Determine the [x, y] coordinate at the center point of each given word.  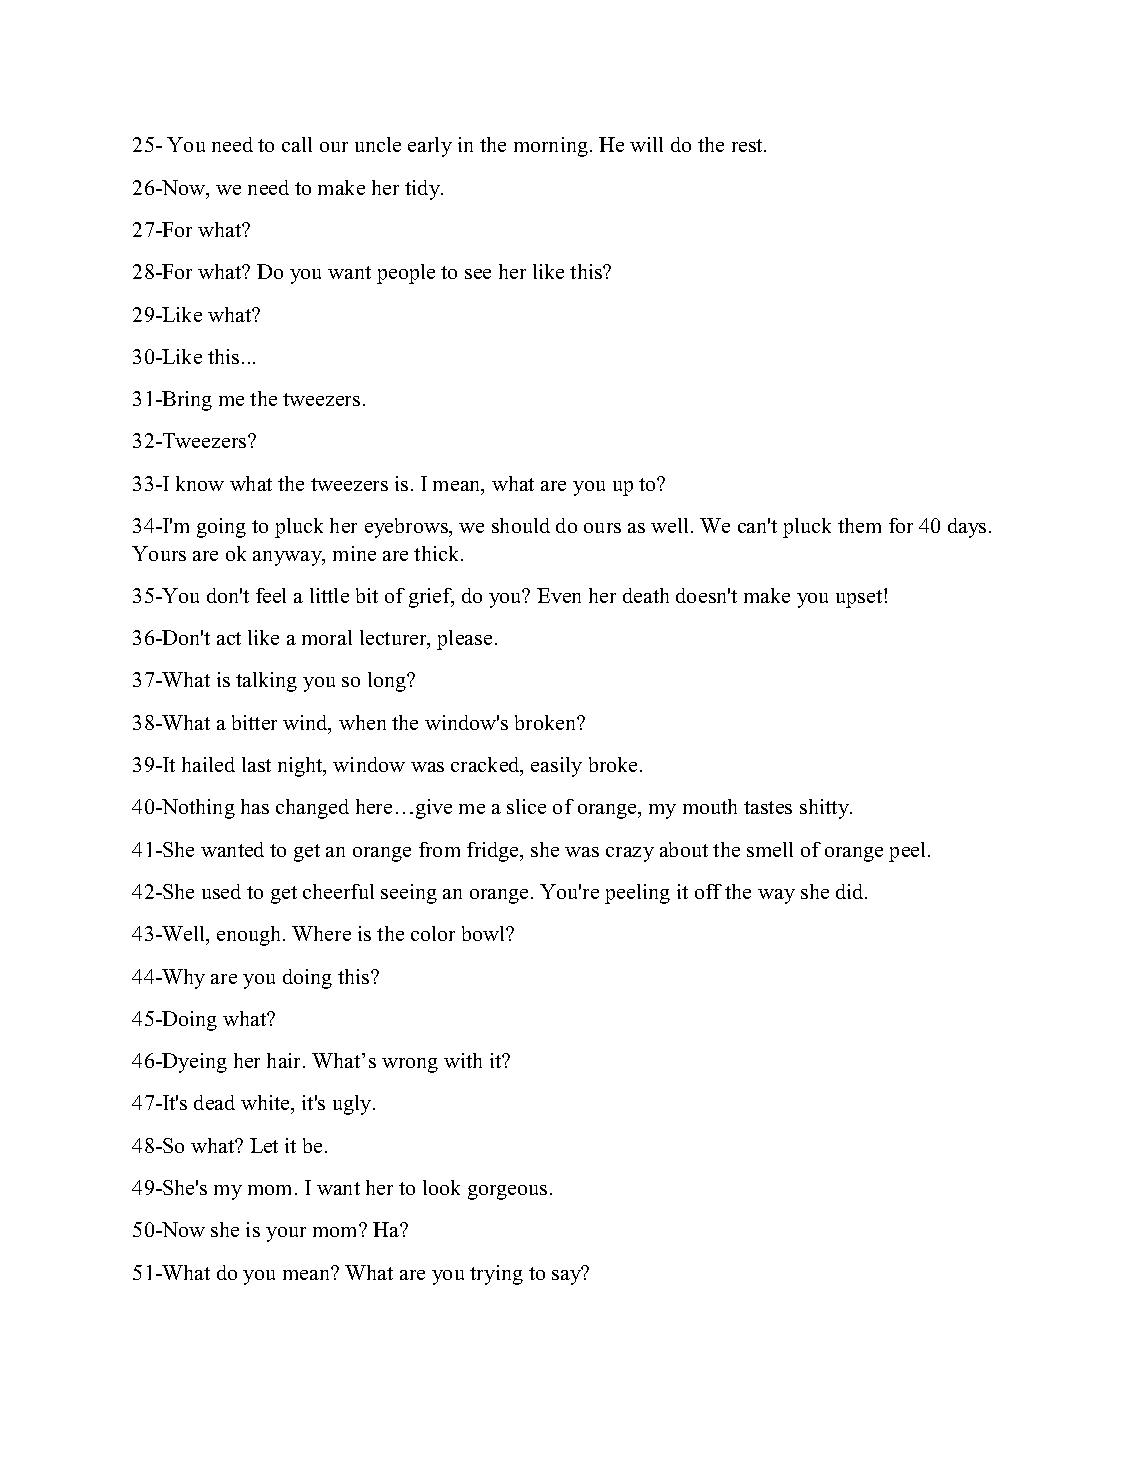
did [851, 891]
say [567, 1276]
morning [551, 147]
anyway [288, 558]
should [521, 525]
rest [748, 145]
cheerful [338, 891]
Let [264, 1145]
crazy [630, 854]
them [859, 525]
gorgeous [507, 1192]
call [297, 144]
